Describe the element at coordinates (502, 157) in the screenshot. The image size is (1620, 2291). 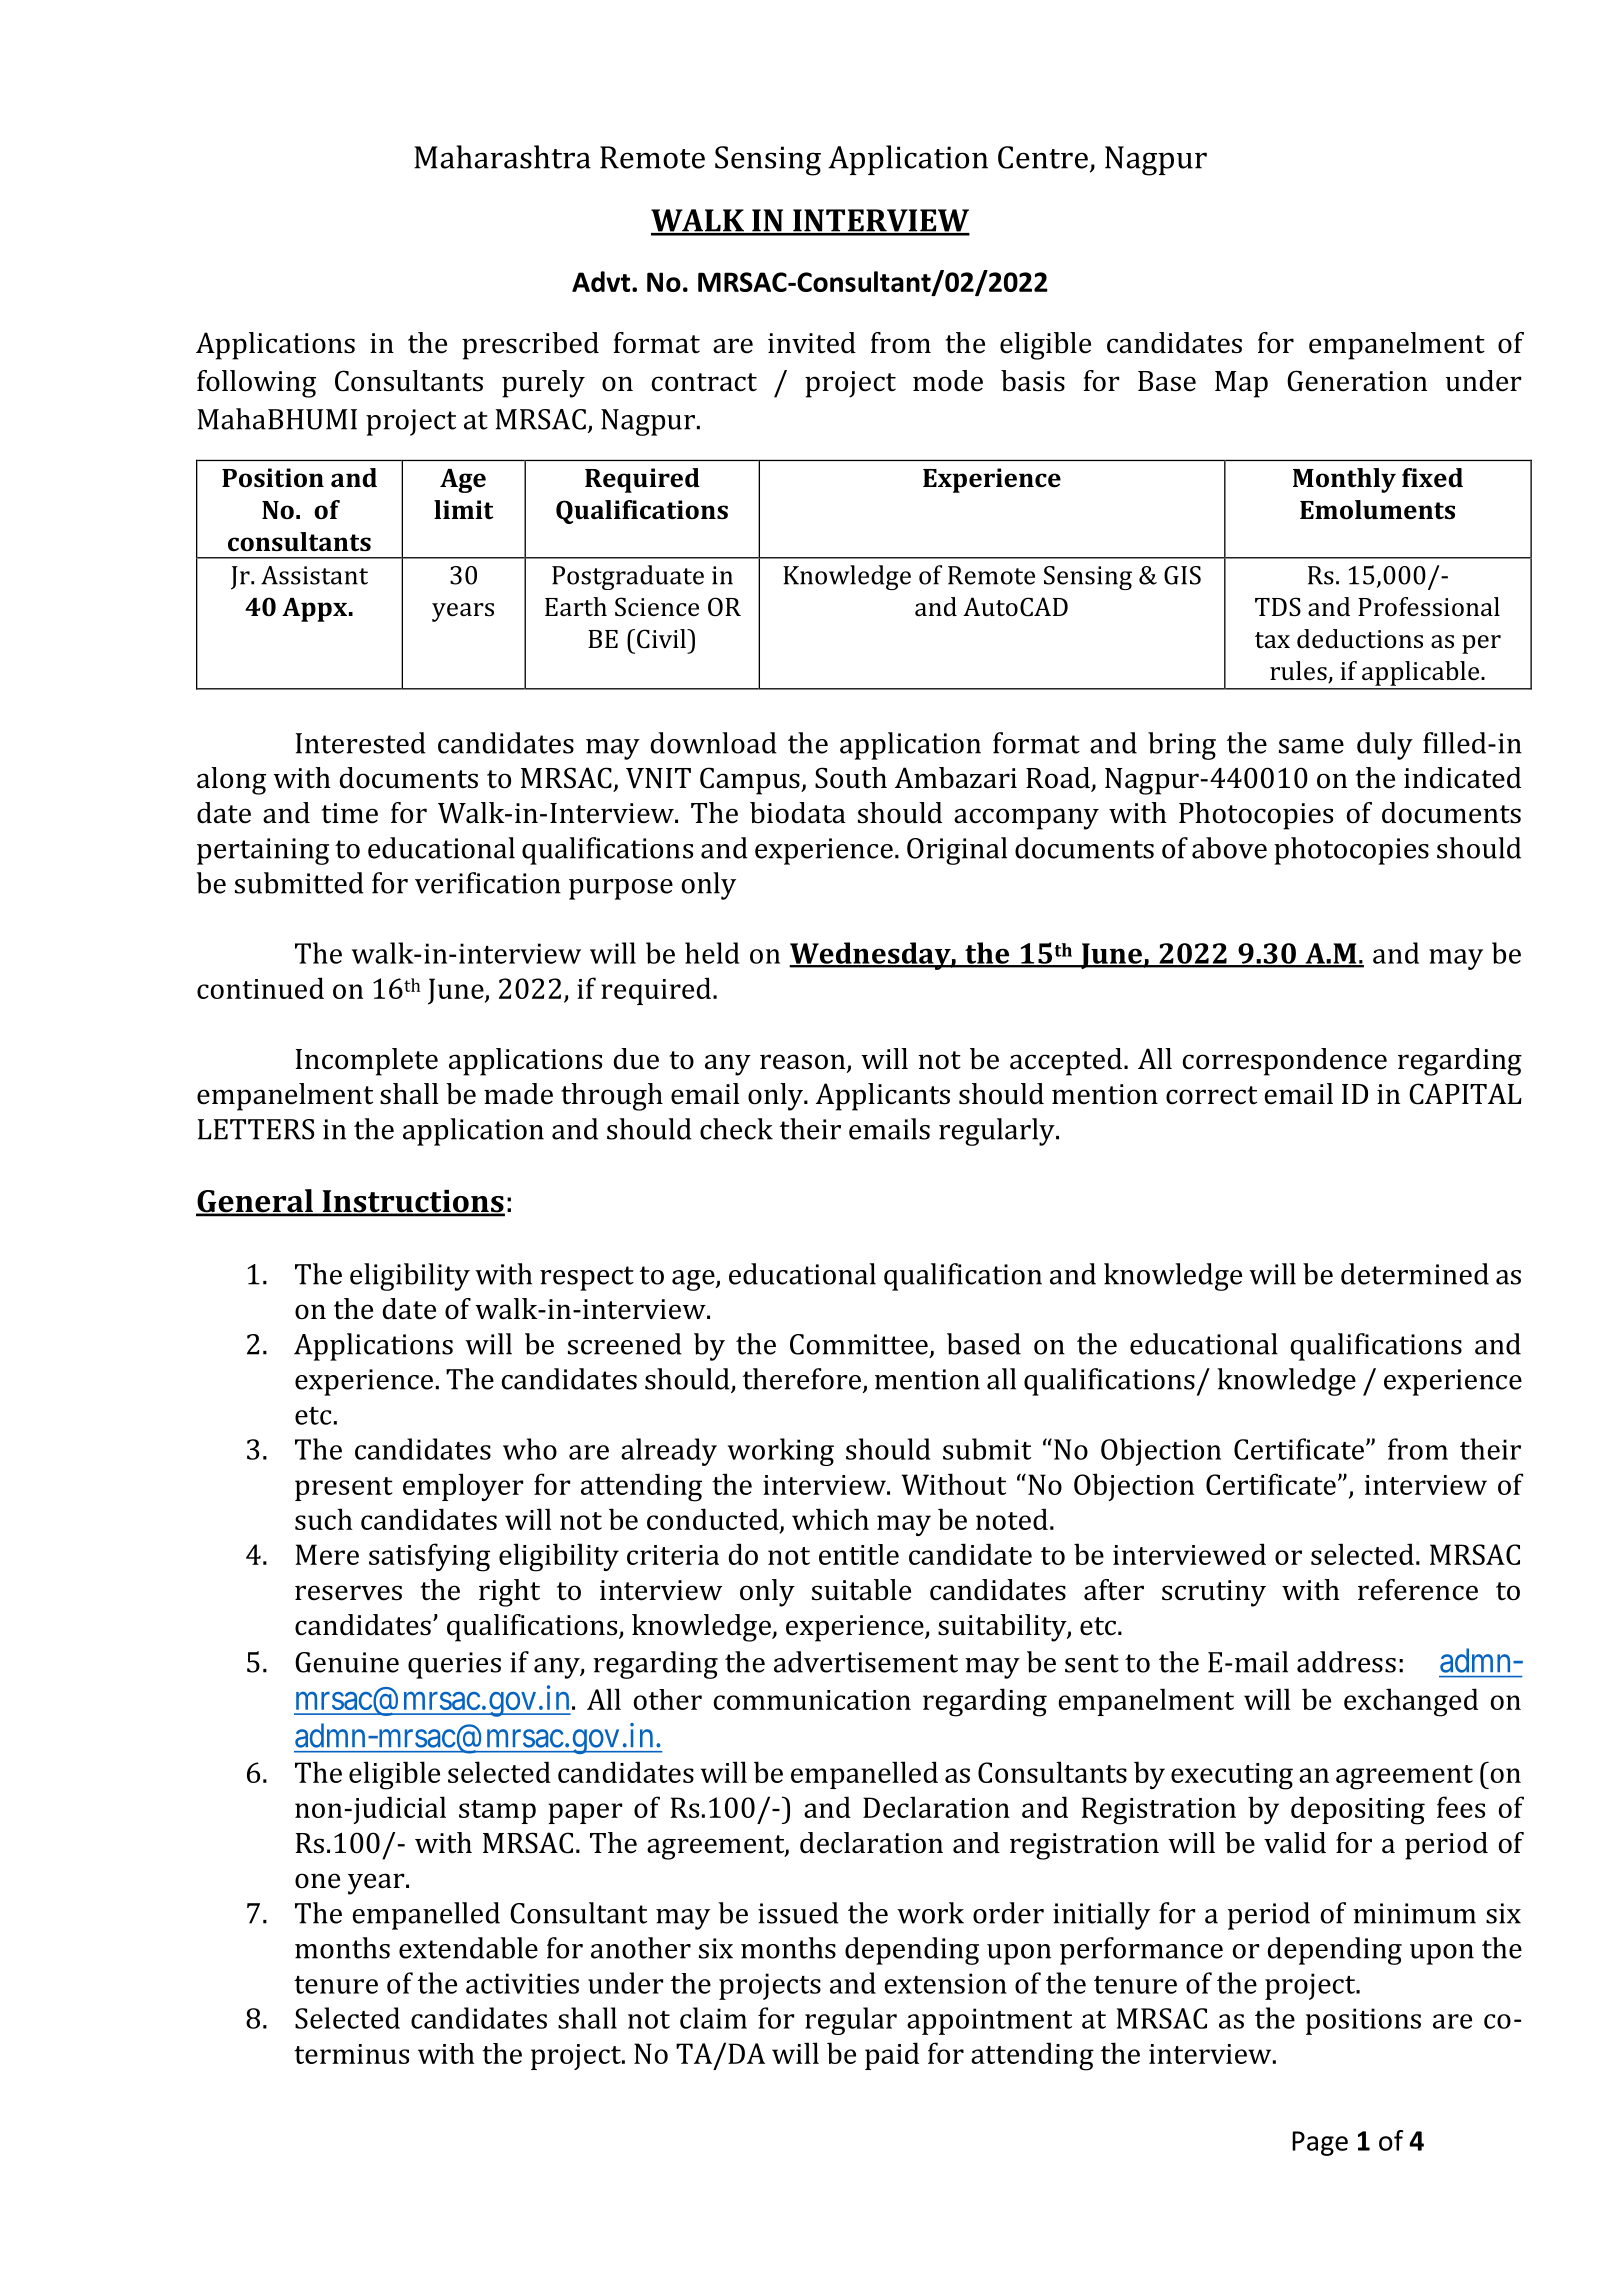
I see `Maharashtra` at that location.
